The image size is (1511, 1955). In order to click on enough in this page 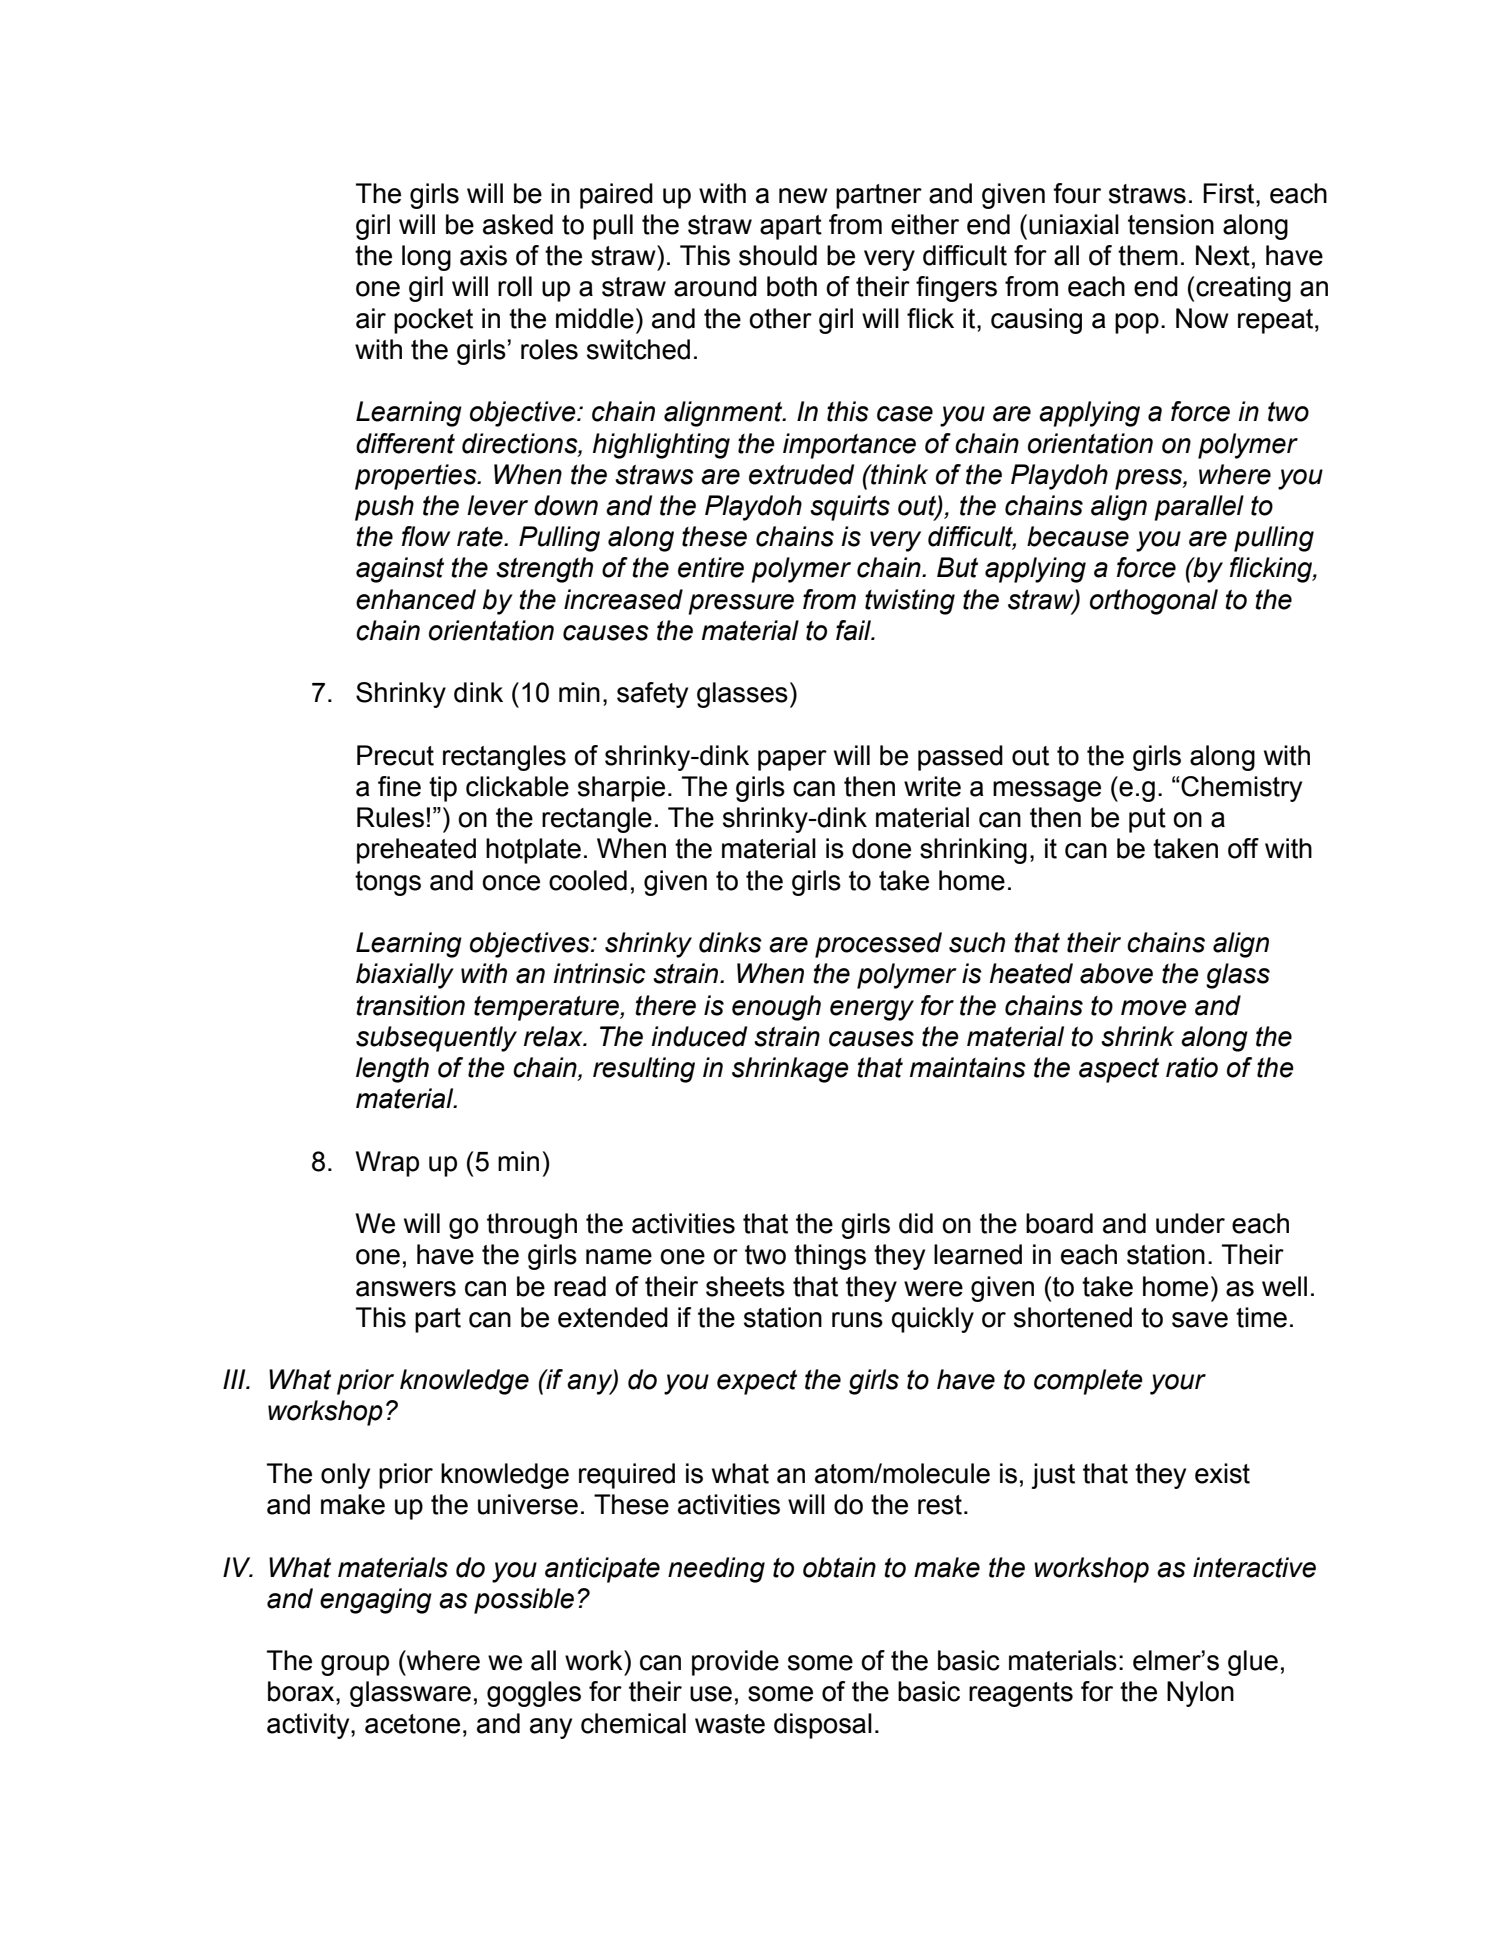, I will do `click(776, 1008)`.
